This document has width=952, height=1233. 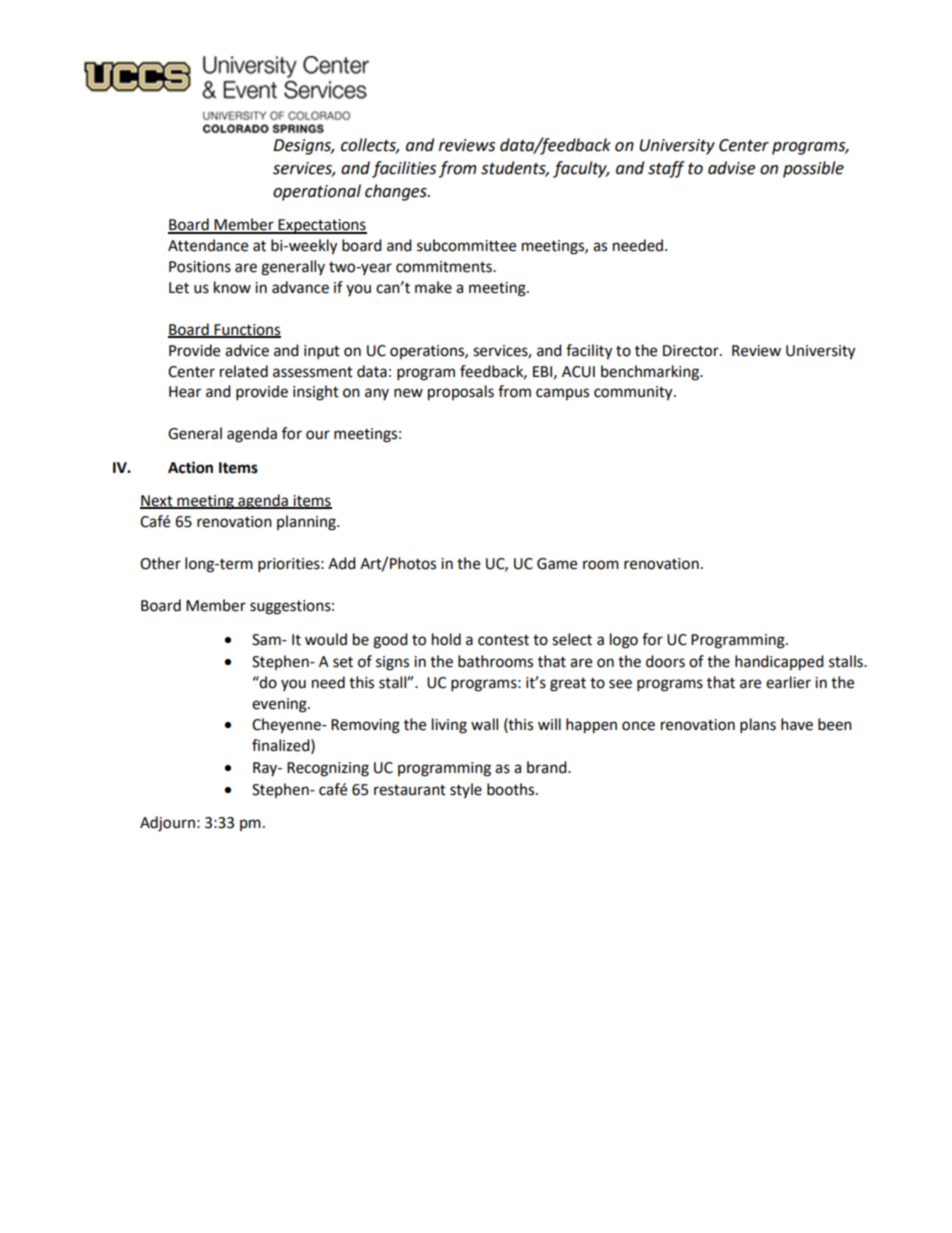 What do you see at coordinates (190, 467) in the document?
I see `Action` at bounding box center [190, 467].
